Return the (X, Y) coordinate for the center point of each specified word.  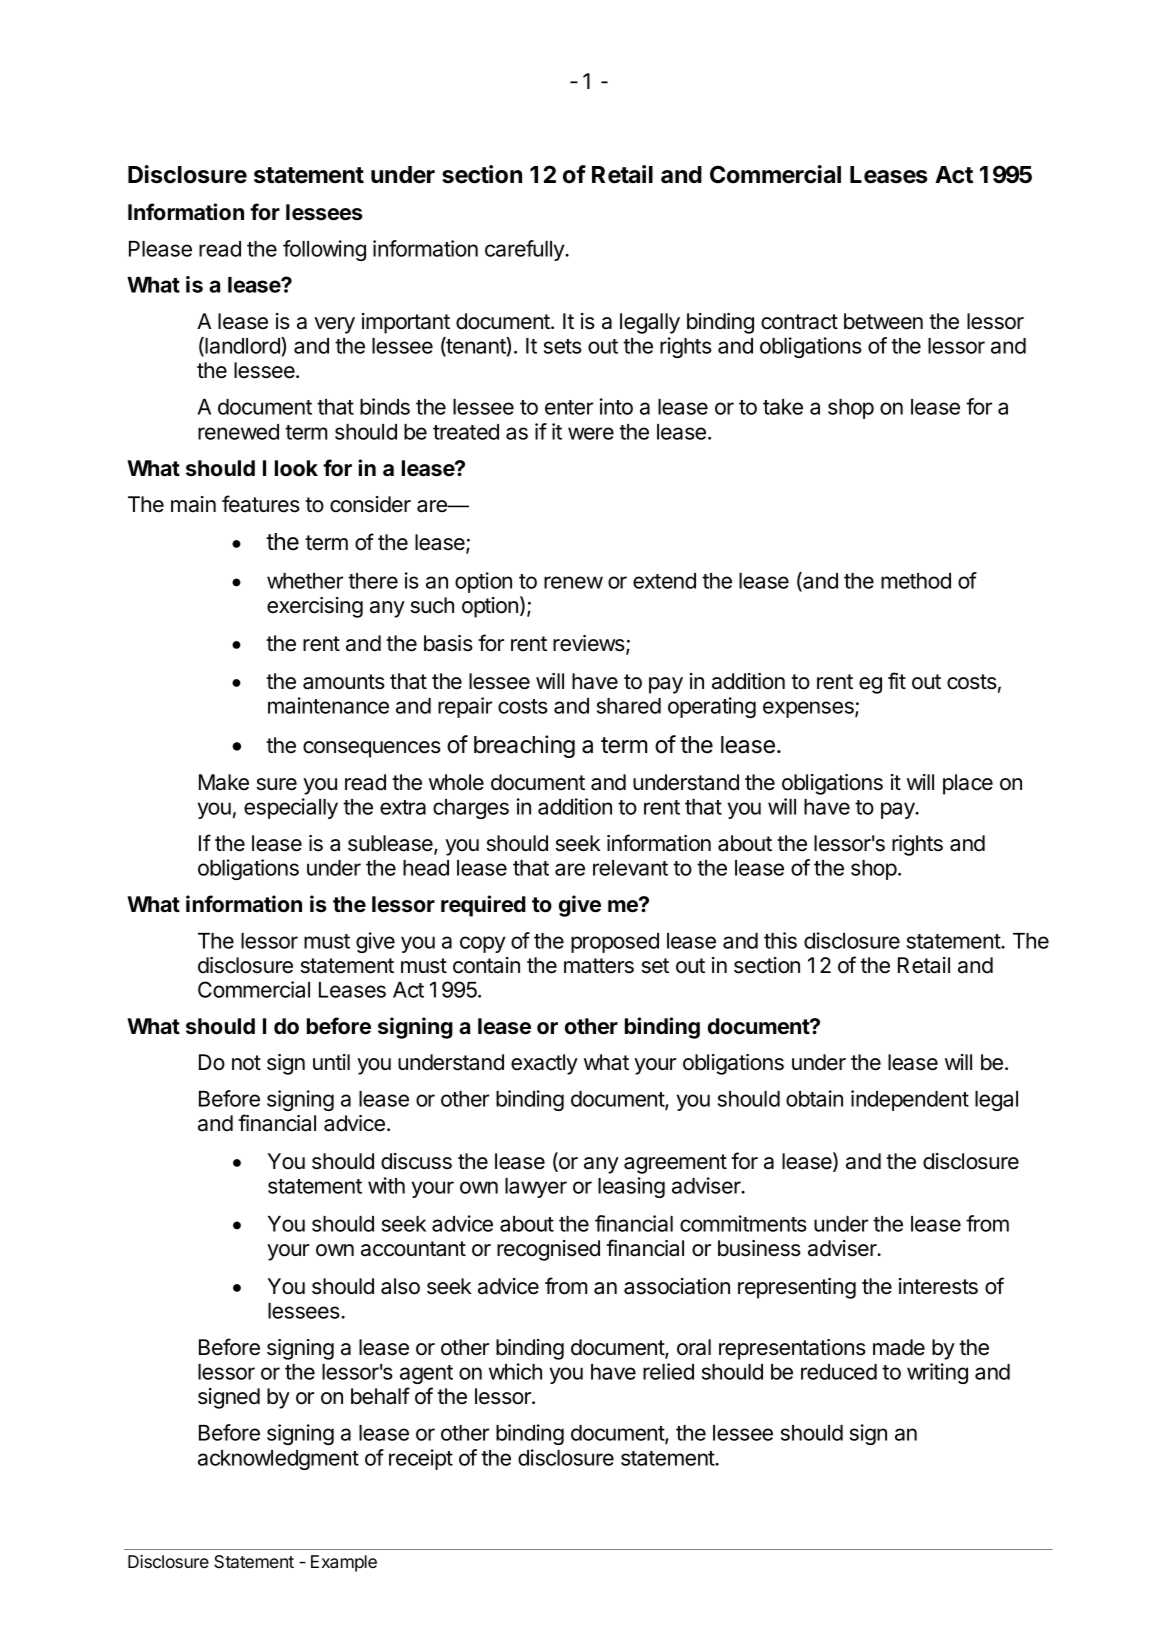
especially (291, 808)
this (780, 940)
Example (344, 1563)
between (883, 321)
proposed (615, 943)
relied (668, 1371)
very (334, 325)
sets (563, 346)
